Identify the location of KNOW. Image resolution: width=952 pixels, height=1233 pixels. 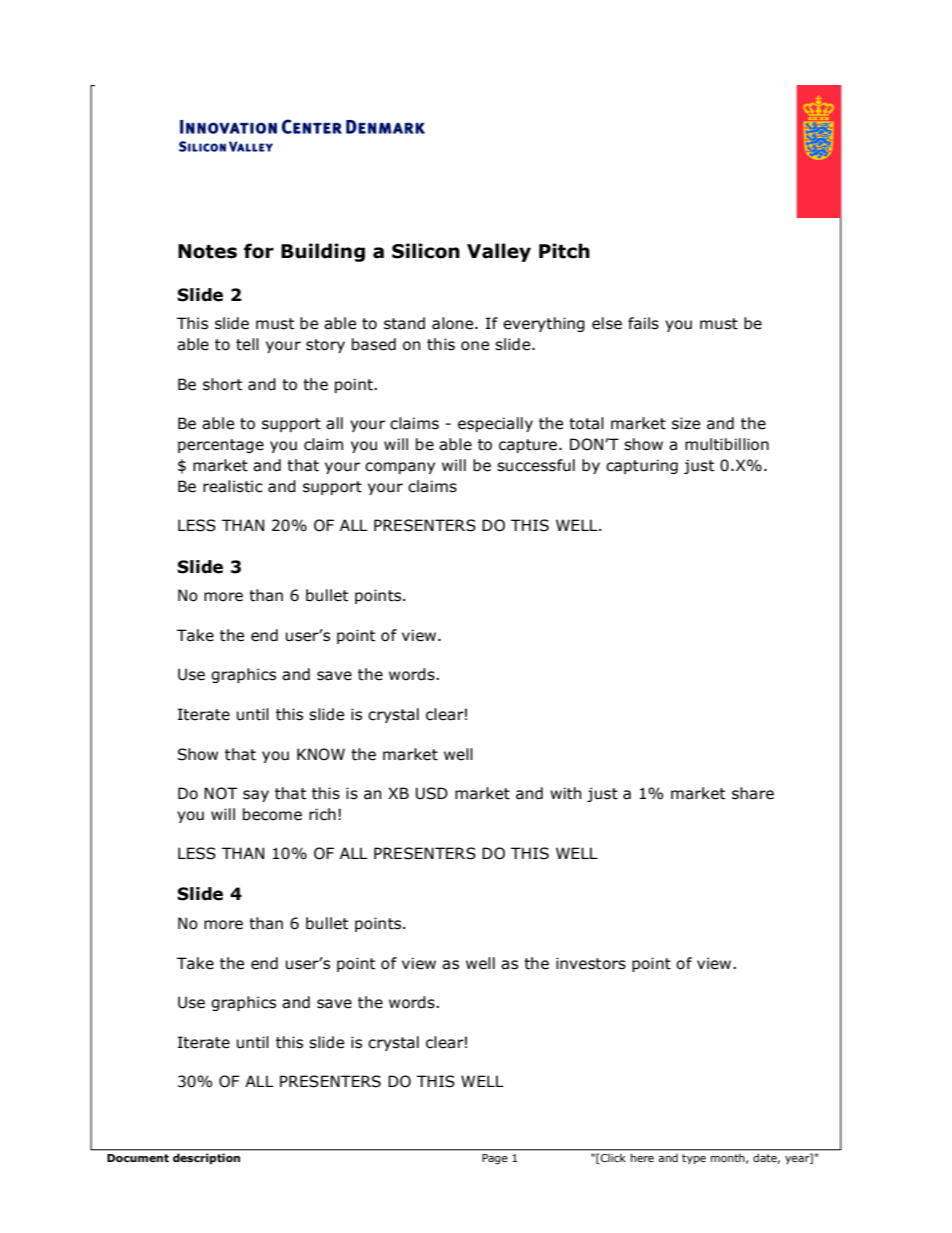
(321, 754).
